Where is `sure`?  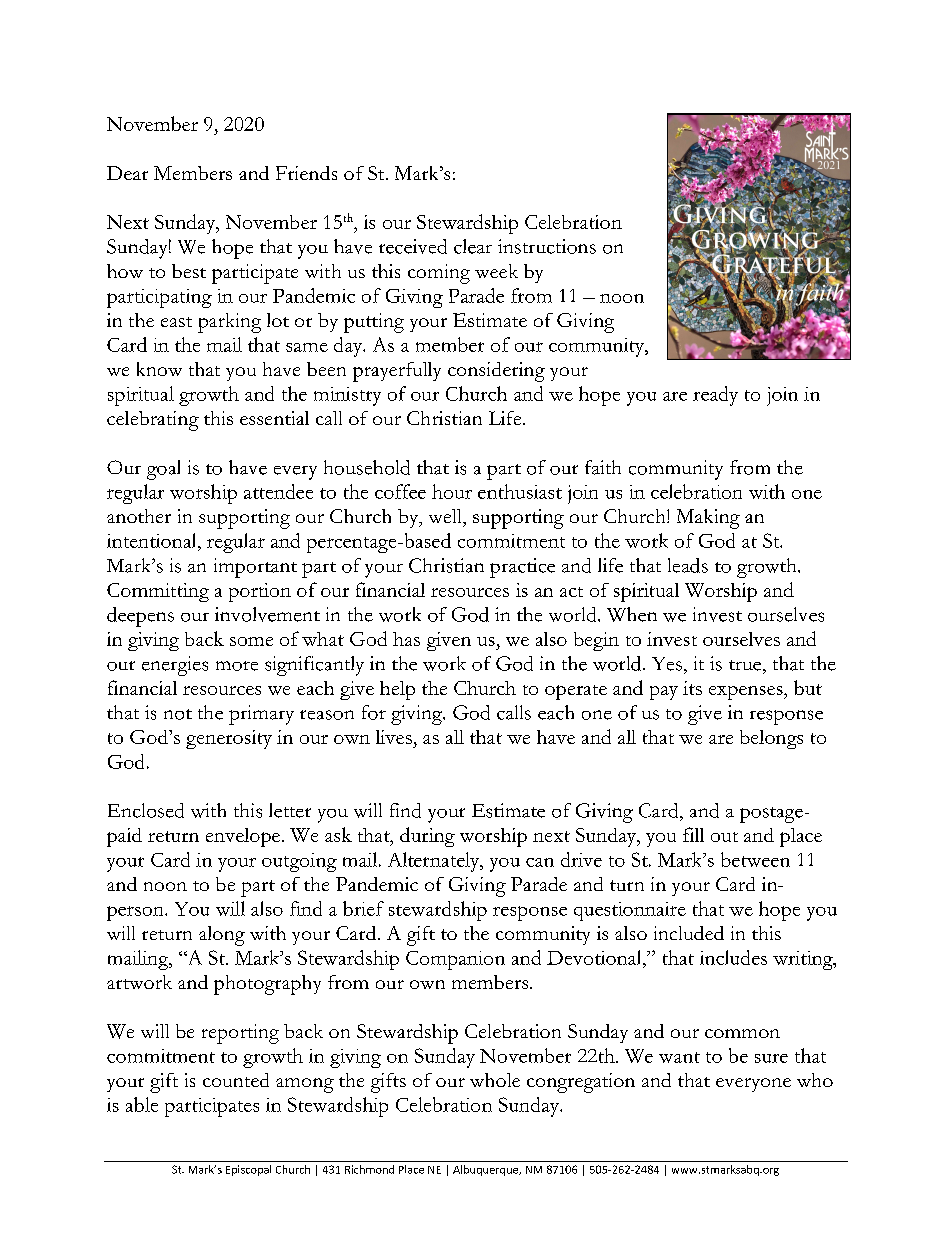 sure is located at coordinates (771, 1058).
